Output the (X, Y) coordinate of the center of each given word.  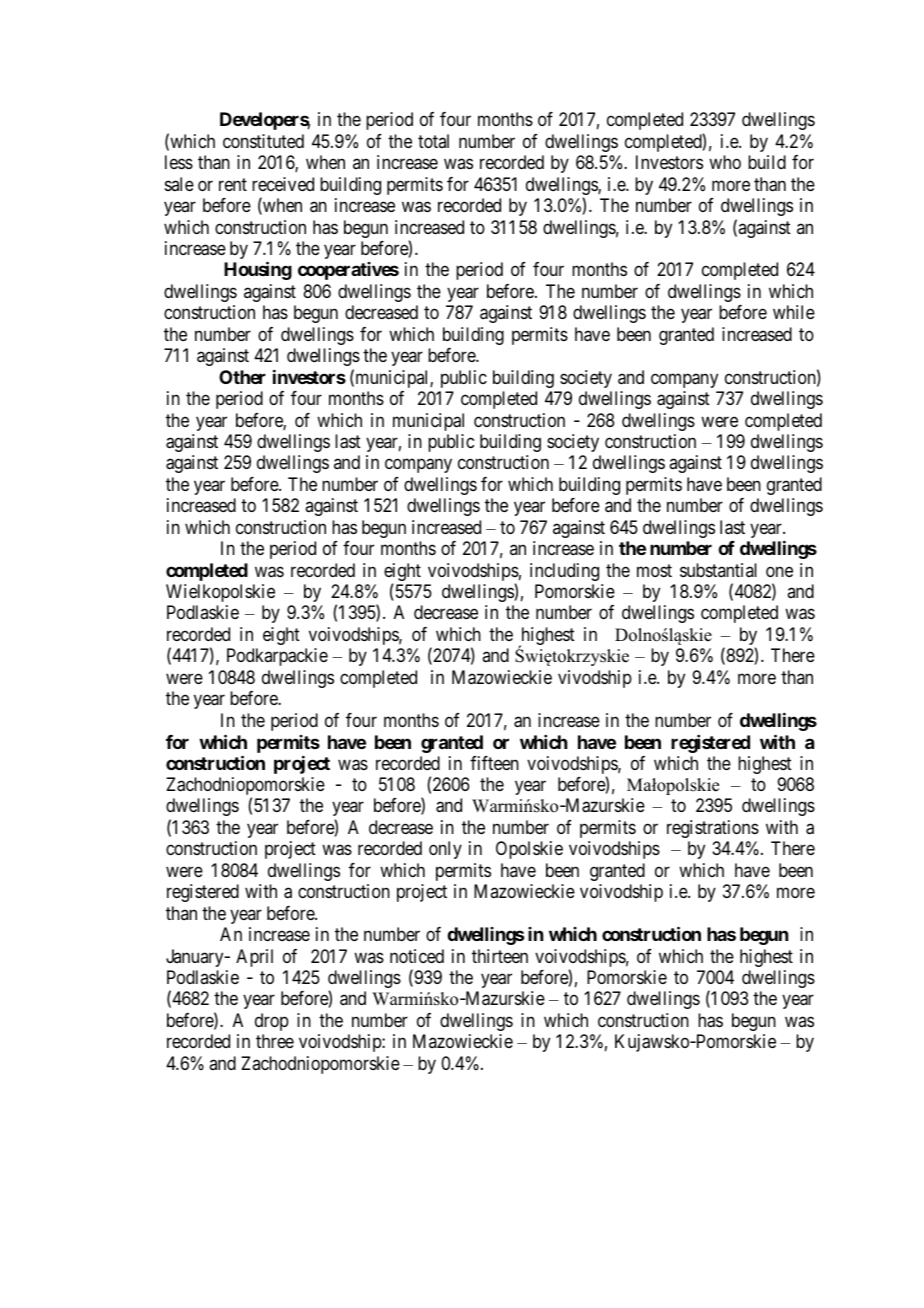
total (433, 141)
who (725, 162)
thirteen (500, 956)
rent (233, 184)
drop (272, 1022)
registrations (713, 829)
